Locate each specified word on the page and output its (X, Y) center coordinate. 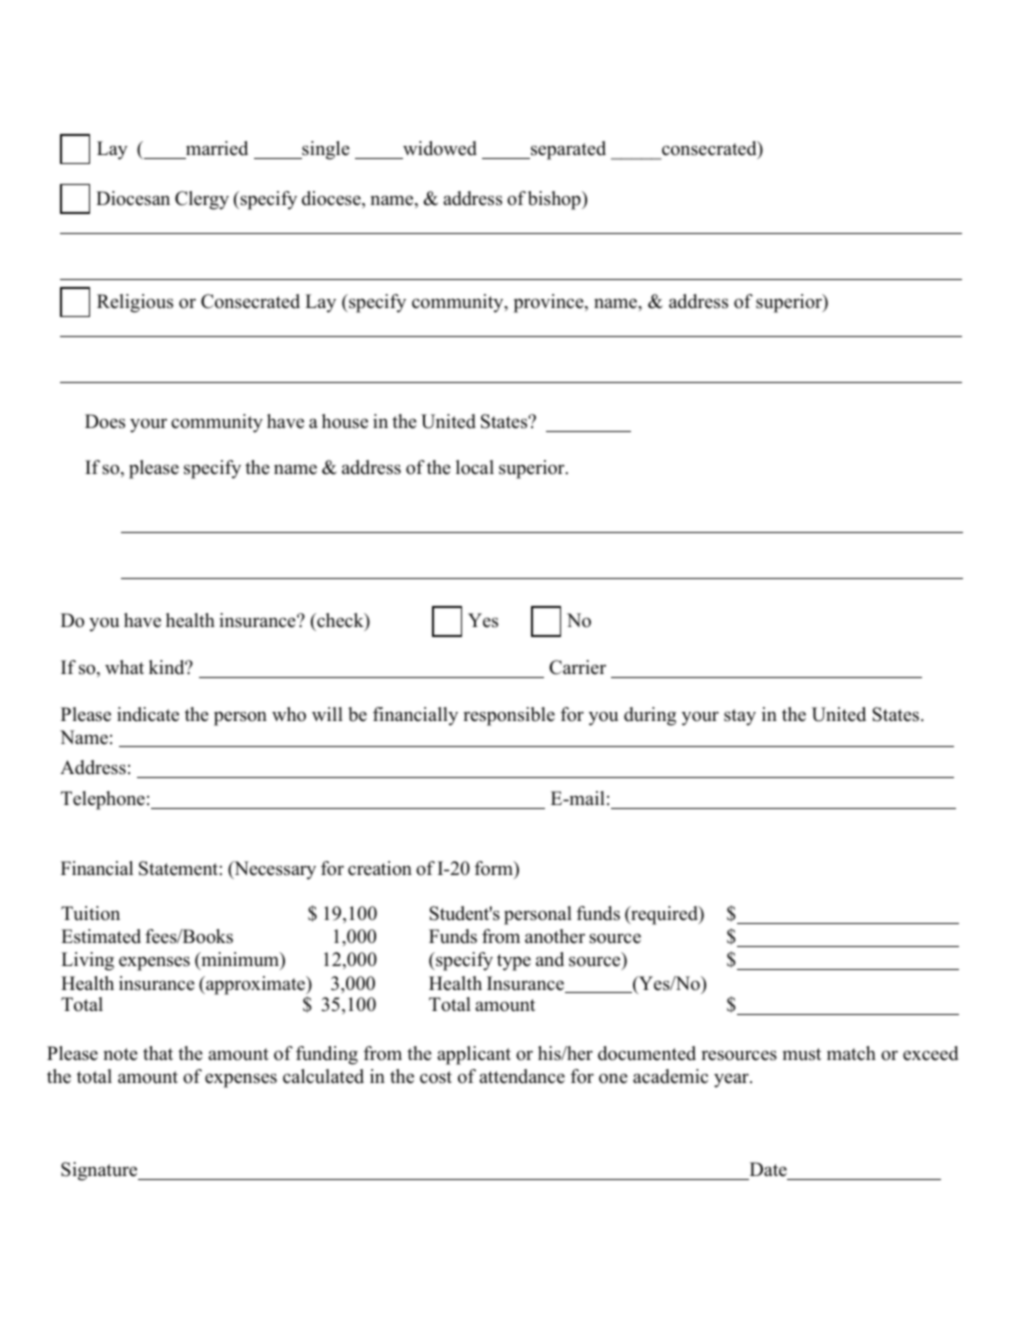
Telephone (103, 800)
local (475, 467)
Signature (100, 1171)
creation (380, 868)
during (650, 716)
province (550, 303)
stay (740, 717)
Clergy (202, 200)
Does (105, 421)
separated (567, 150)
